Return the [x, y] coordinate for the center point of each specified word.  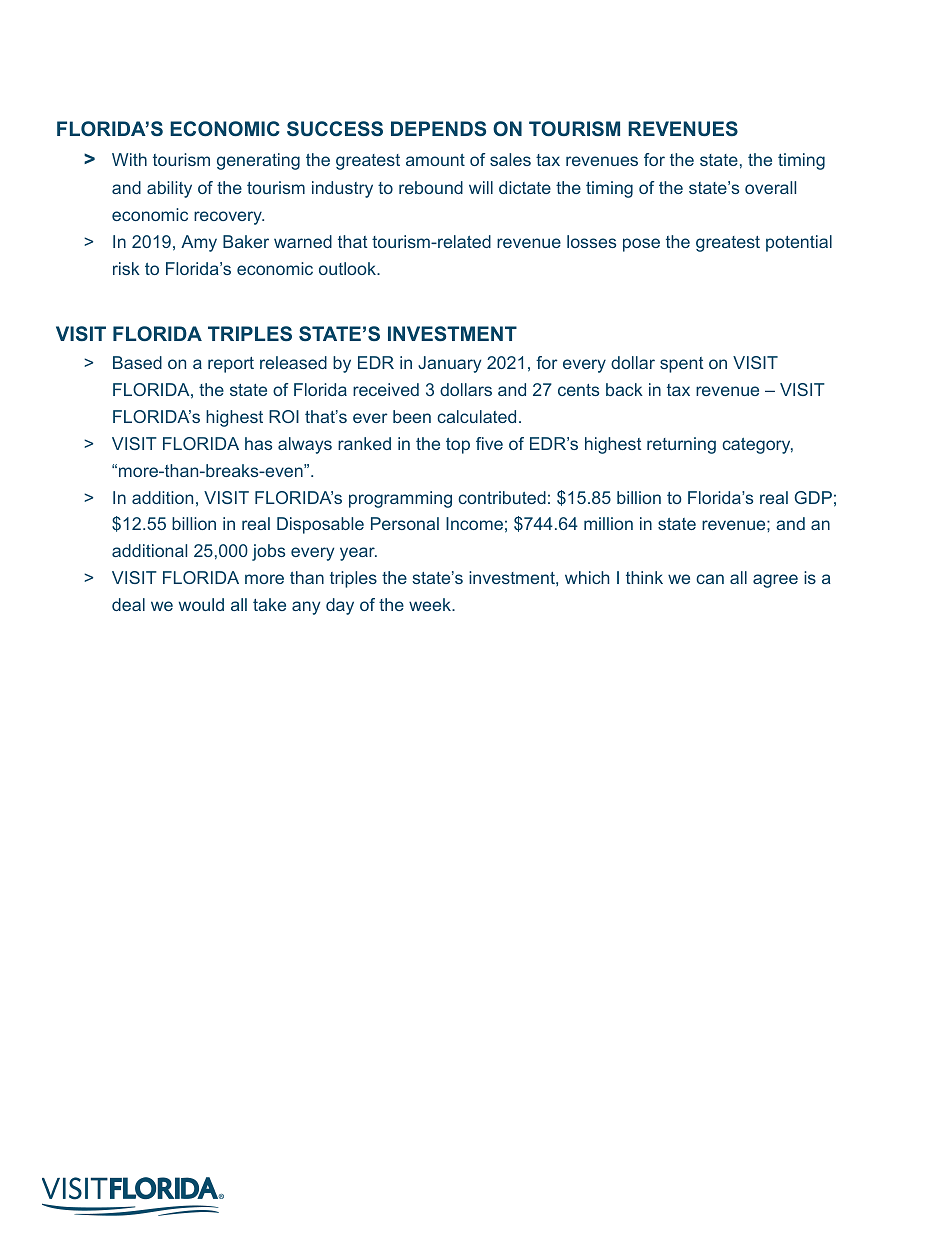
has [258, 443]
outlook [348, 268]
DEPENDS [438, 128]
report [231, 365]
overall [770, 187]
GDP [813, 497]
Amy [199, 243]
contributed [502, 497]
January [449, 364]
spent [682, 365]
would [201, 604]
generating [258, 161]
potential [799, 243]
